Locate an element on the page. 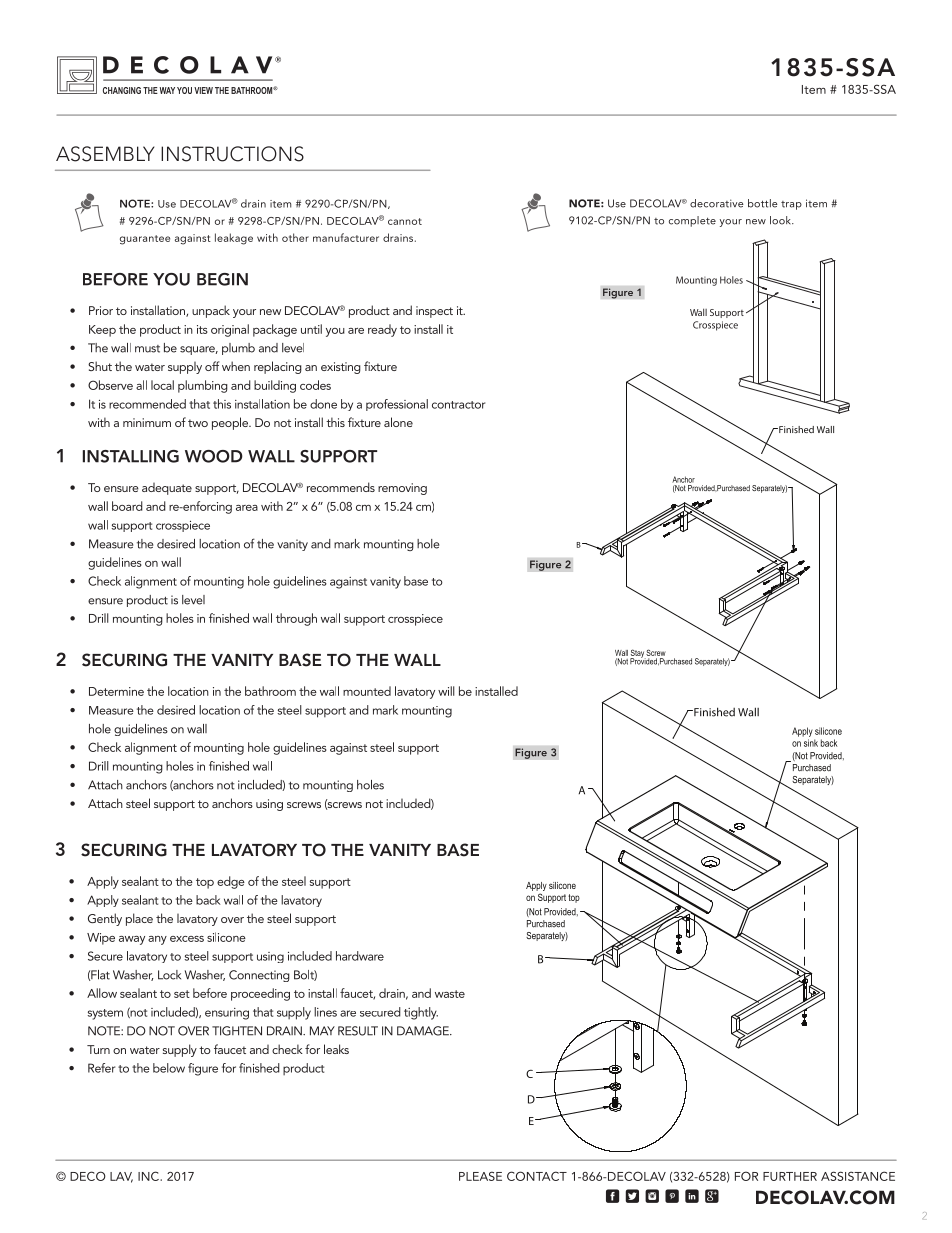  area is located at coordinates (247, 508).
